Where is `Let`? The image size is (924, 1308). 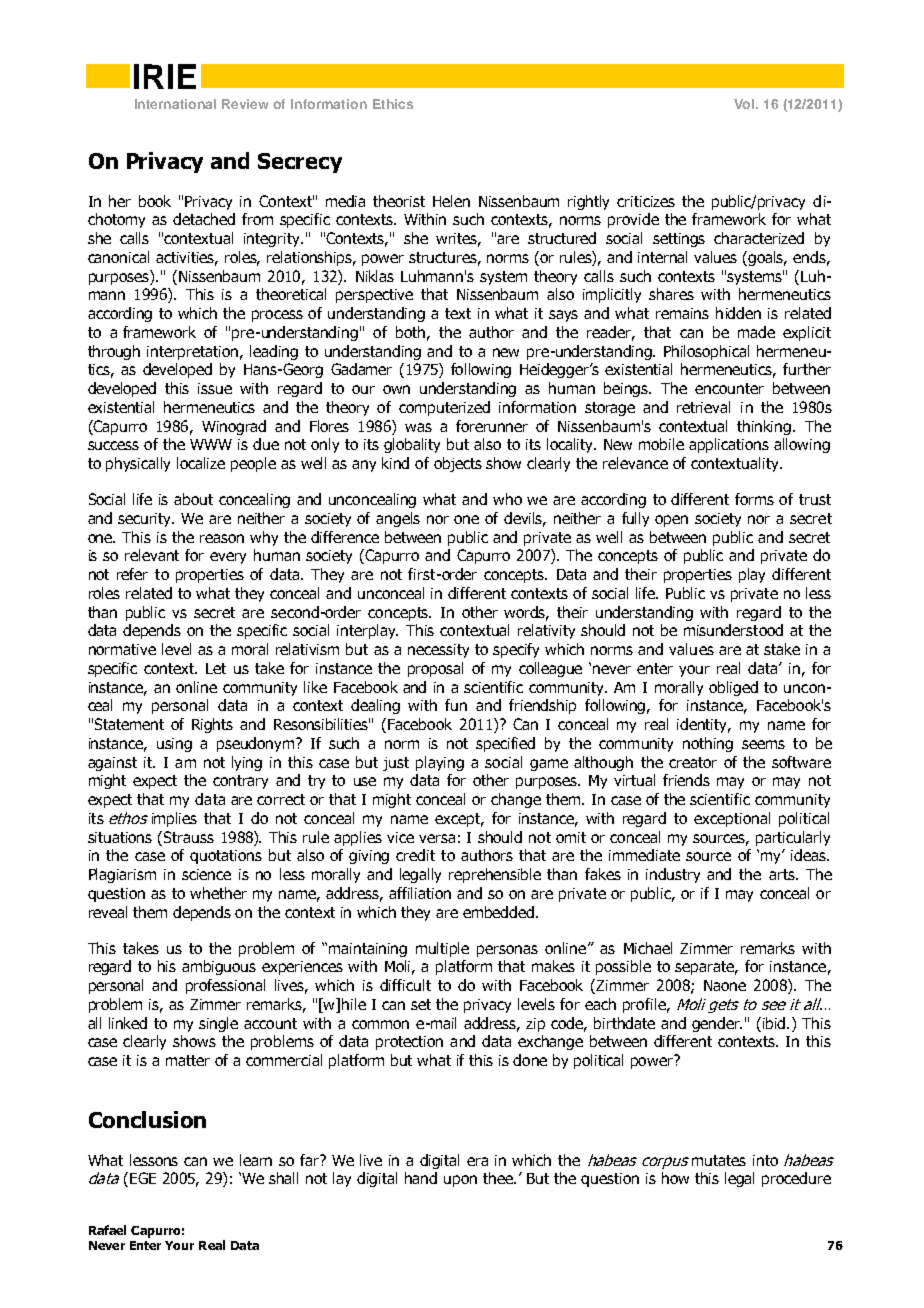 Let is located at coordinates (216, 668).
